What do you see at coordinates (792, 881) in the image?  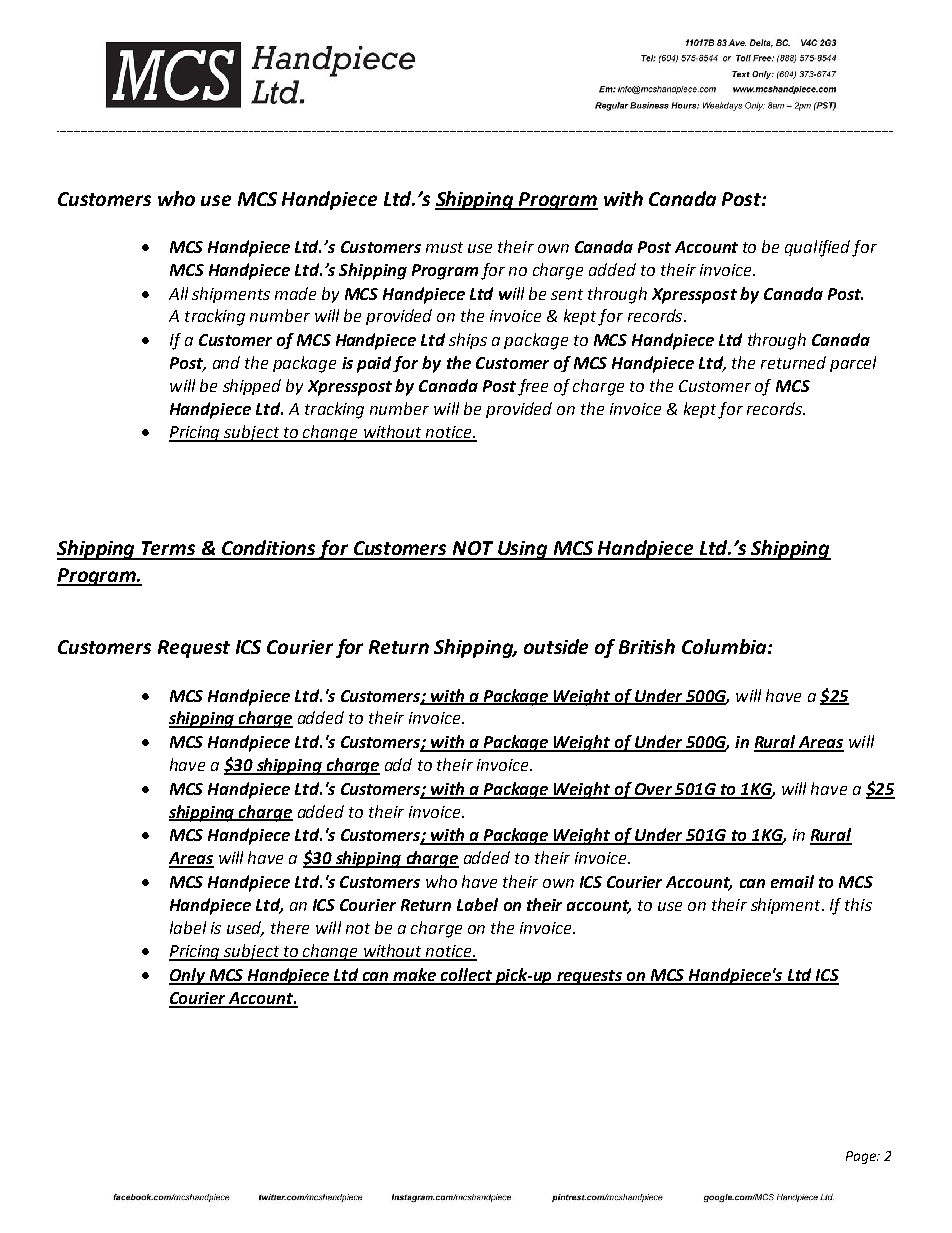 I see `email` at bounding box center [792, 881].
